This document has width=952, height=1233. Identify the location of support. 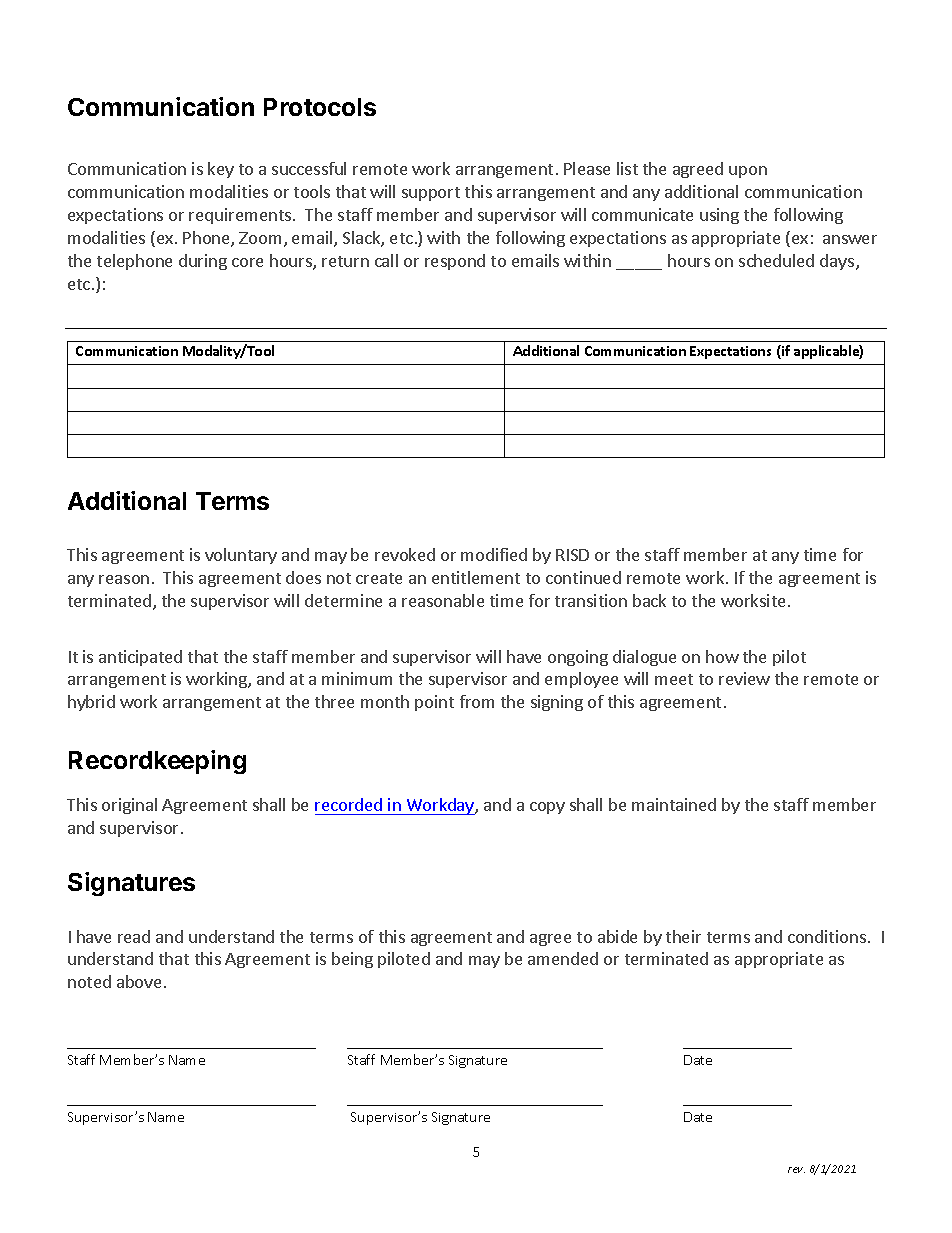
(431, 194).
